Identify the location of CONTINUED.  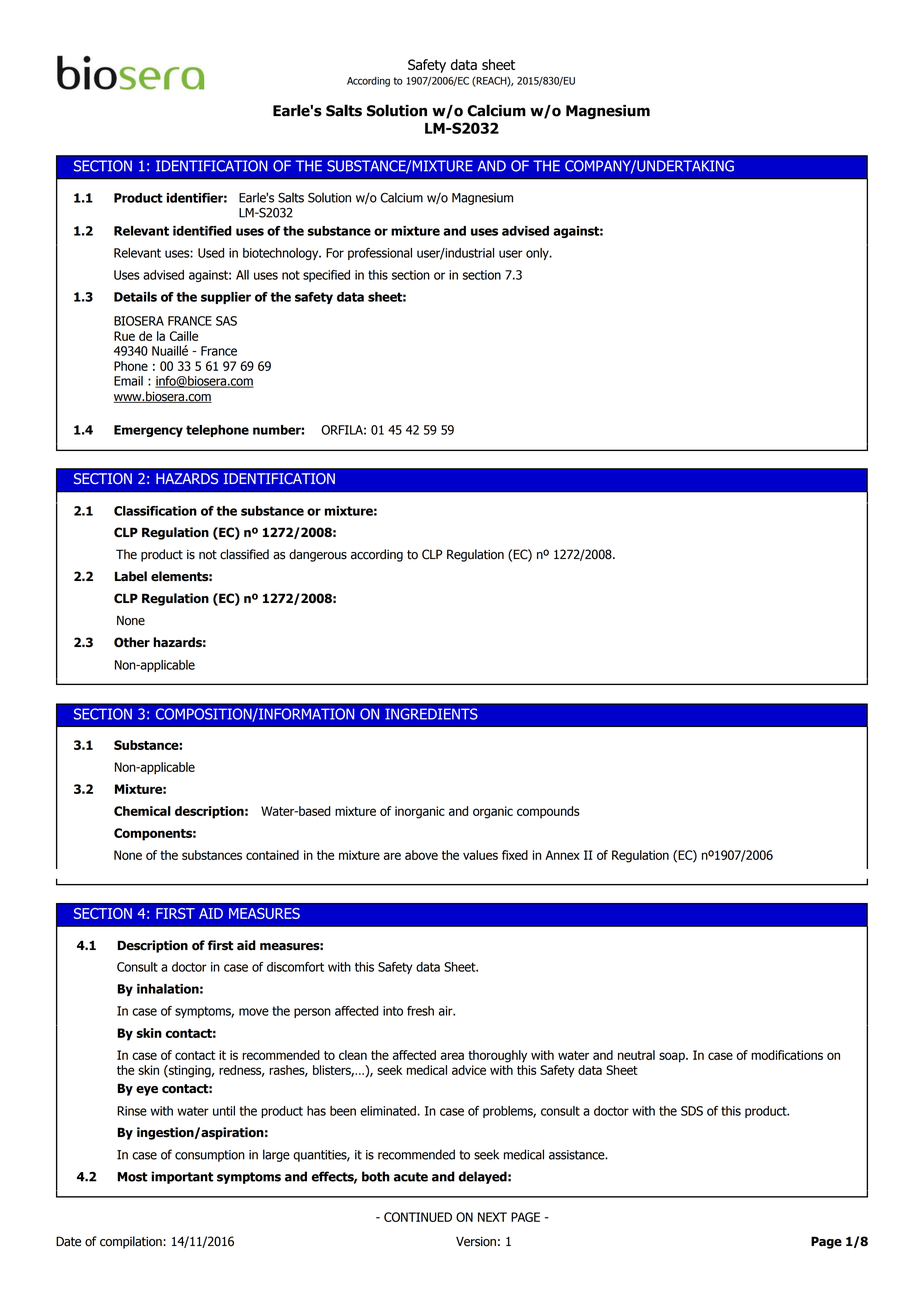
(418, 1217).
